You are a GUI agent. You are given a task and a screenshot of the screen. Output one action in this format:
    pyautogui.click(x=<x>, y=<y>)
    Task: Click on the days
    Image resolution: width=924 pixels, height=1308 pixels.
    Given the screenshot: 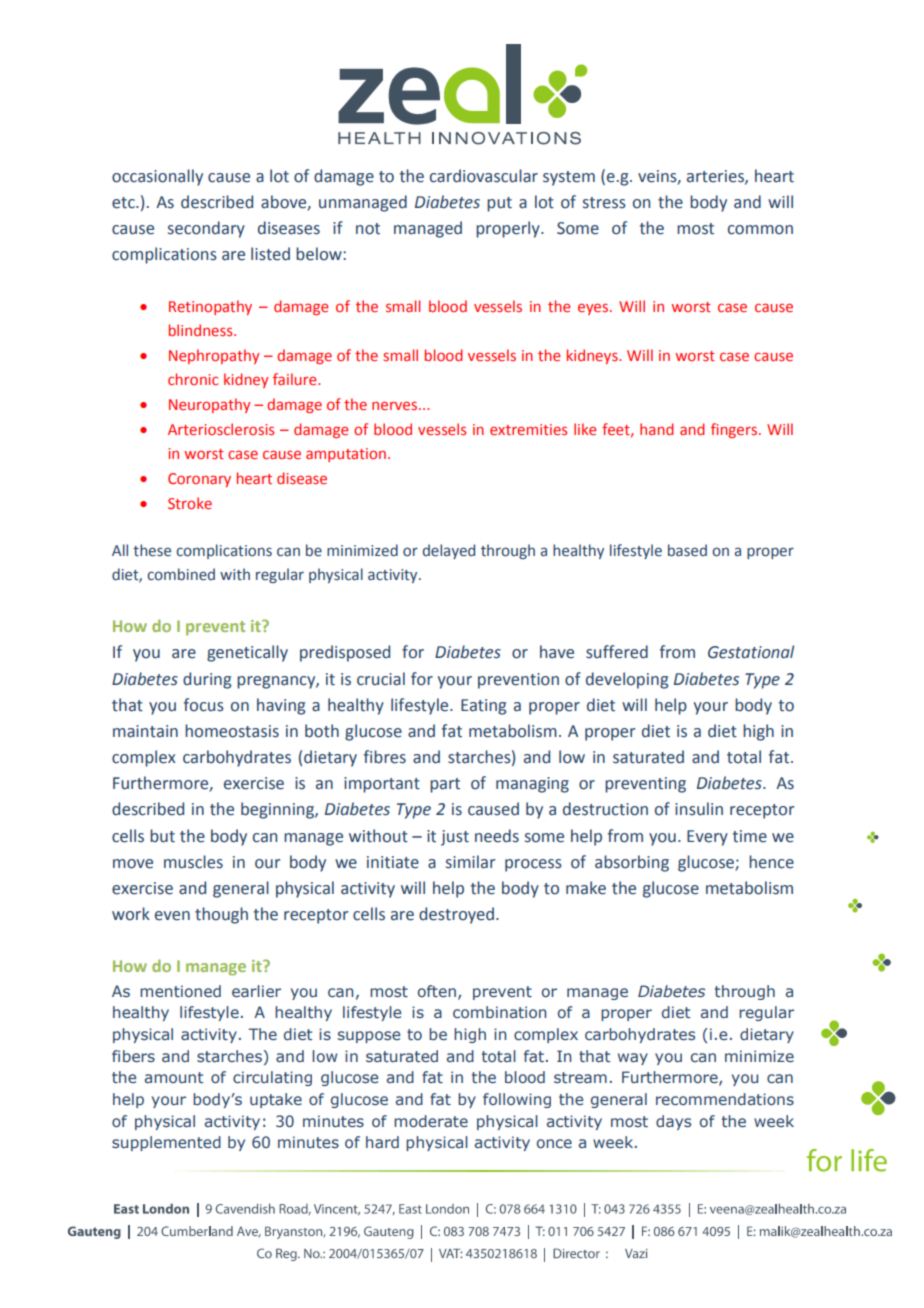 What is the action you would take?
    pyautogui.click(x=673, y=1122)
